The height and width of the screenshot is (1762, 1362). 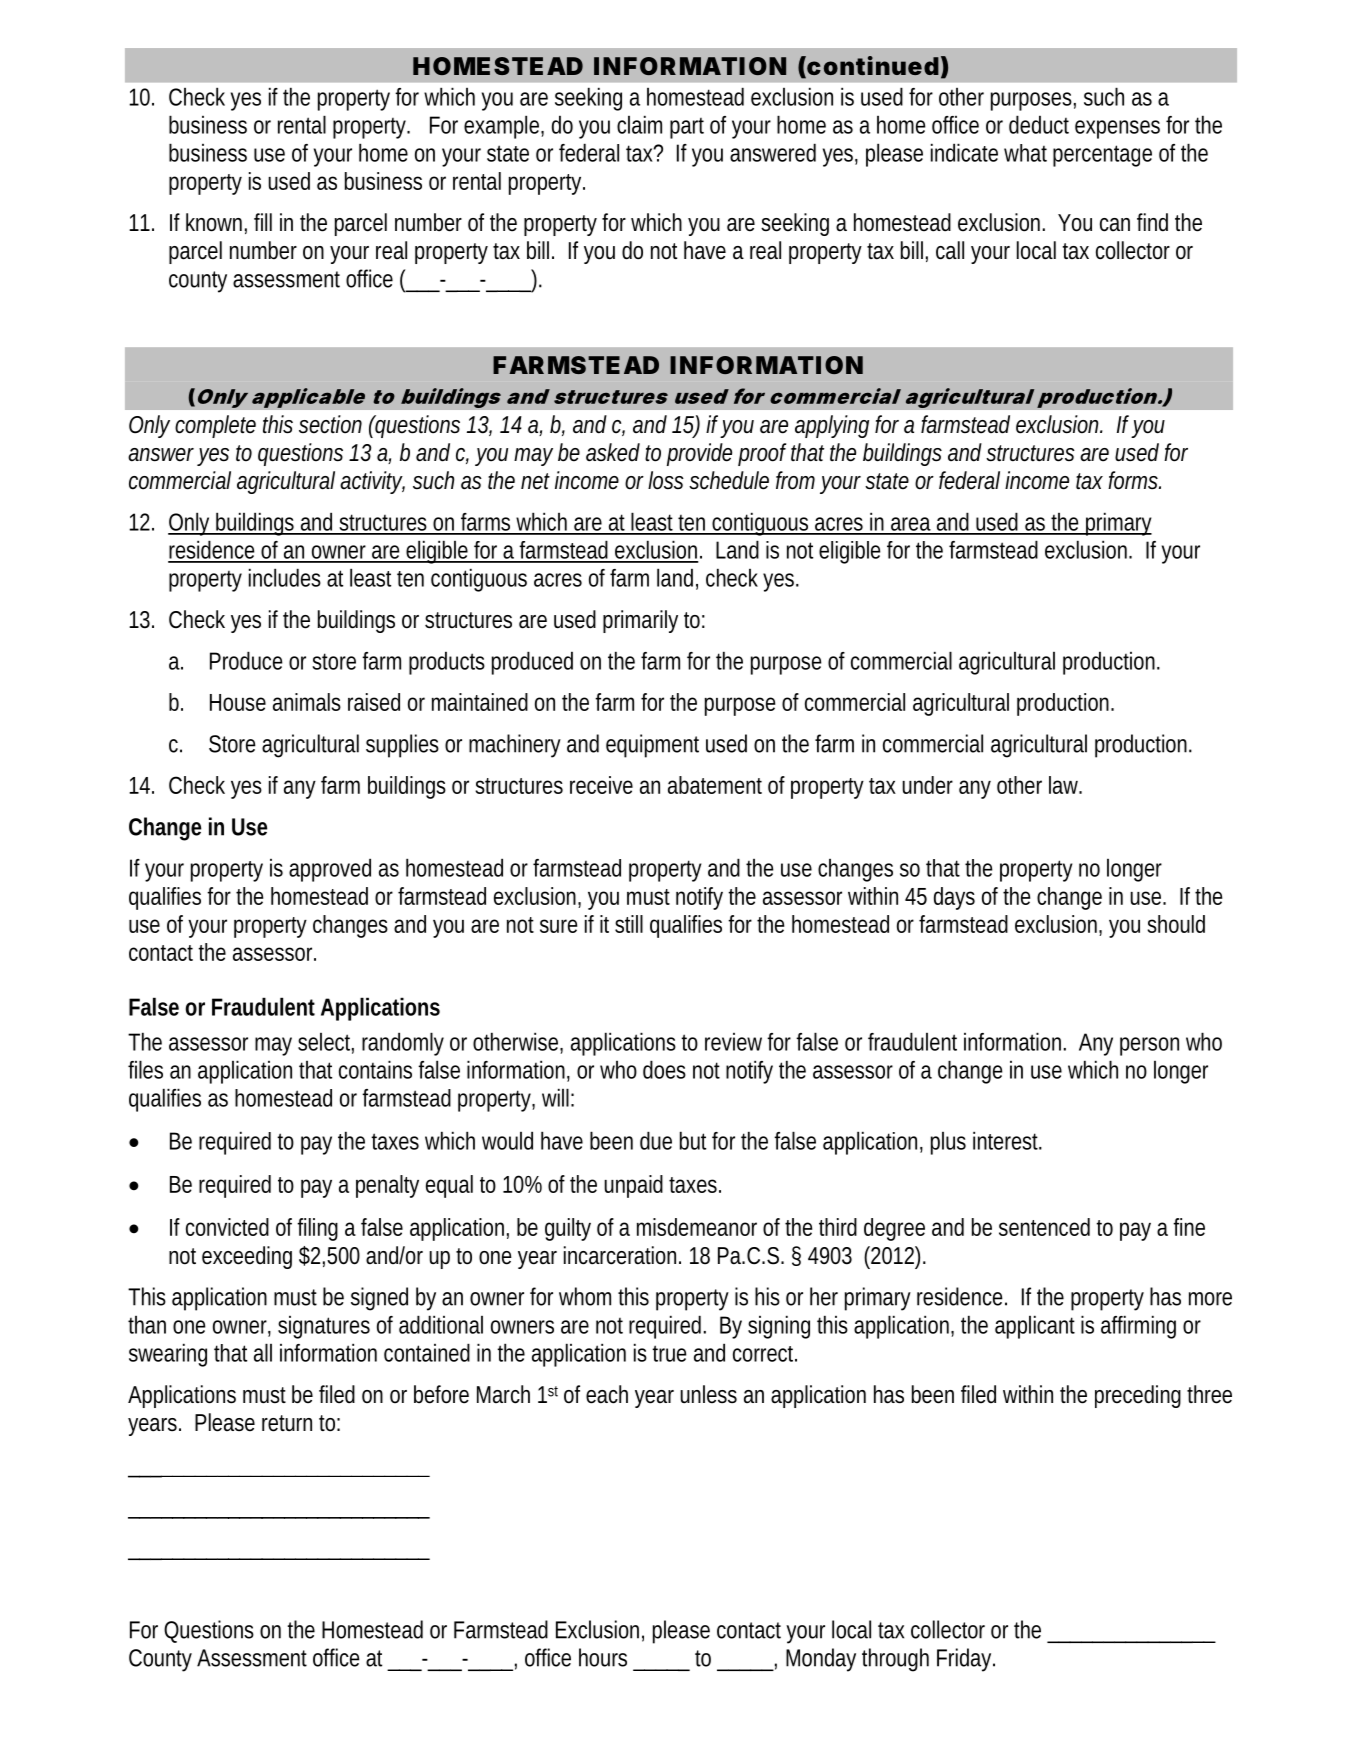 What do you see at coordinates (1176, 924) in the screenshot?
I see `should` at bounding box center [1176, 924].
